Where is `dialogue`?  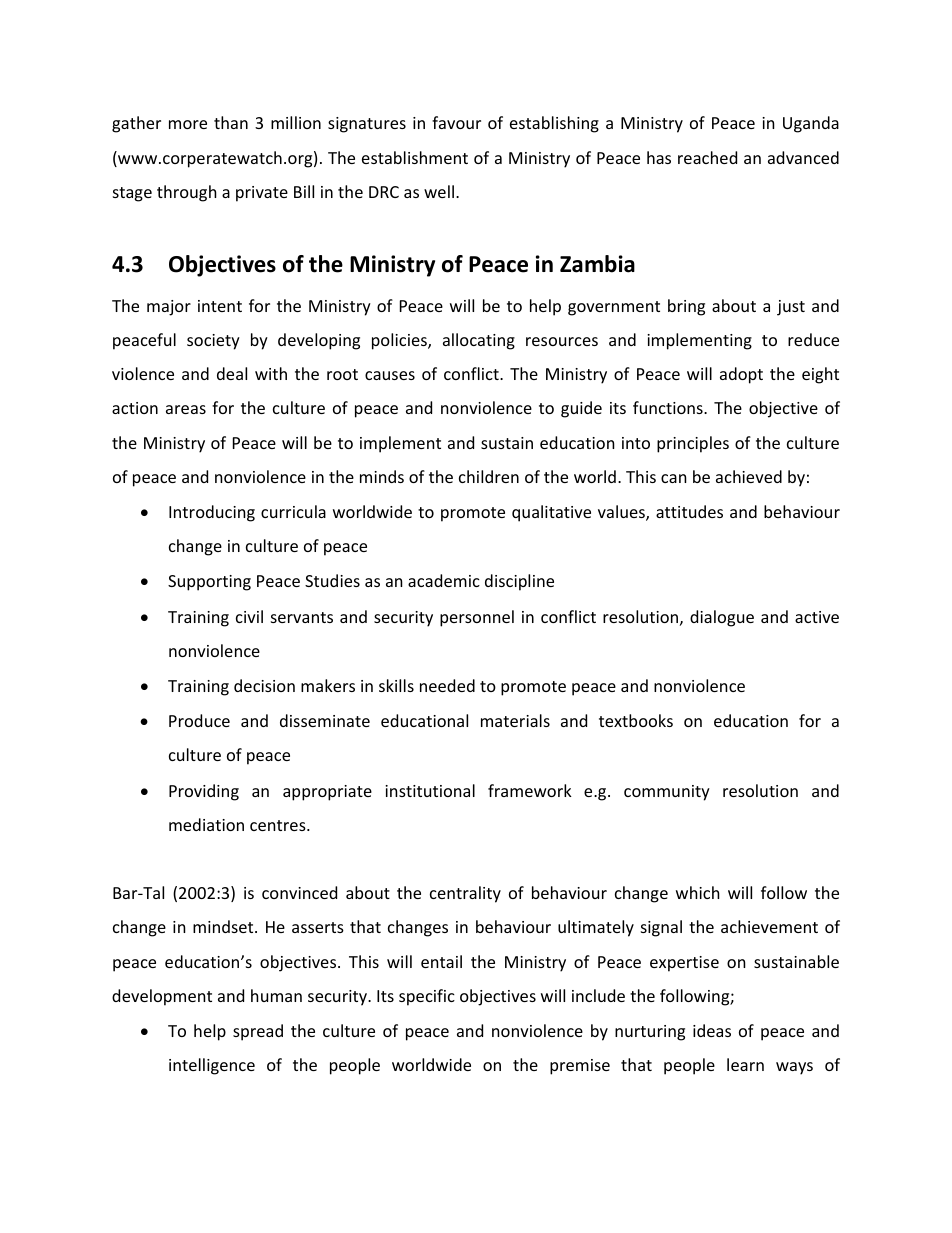
dialogue is located at coordinates (722, 618).
